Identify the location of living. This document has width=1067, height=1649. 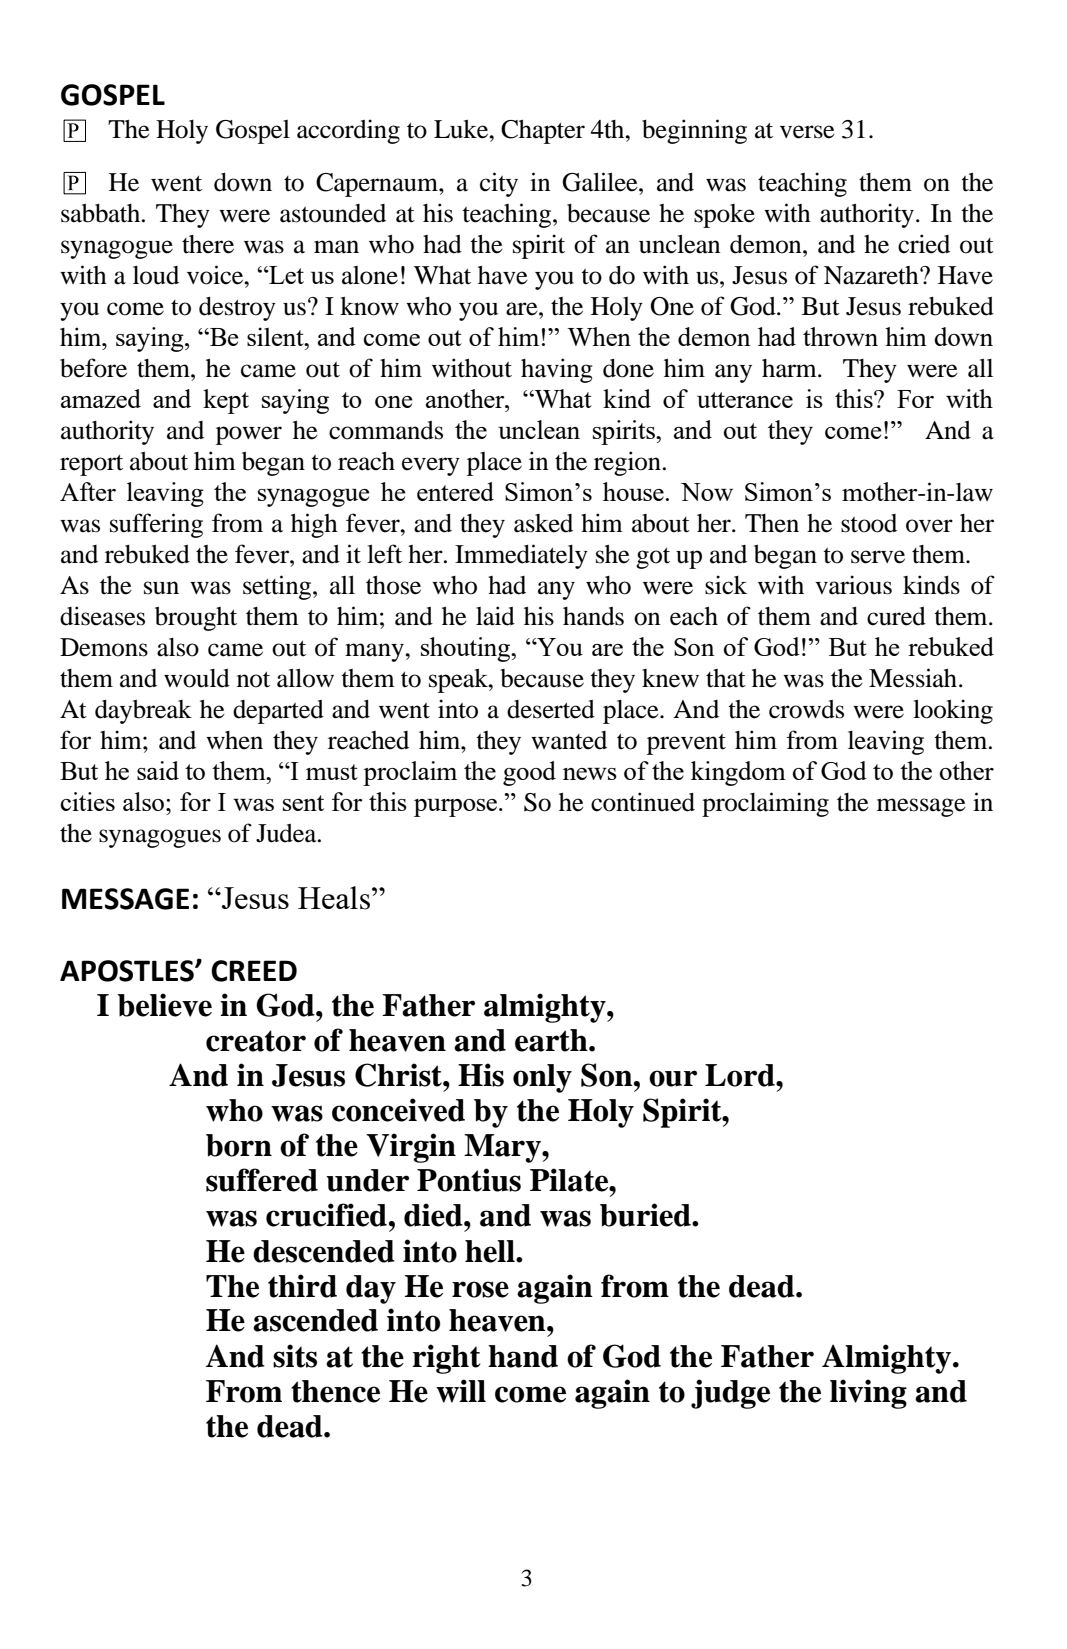
(868, 1394).
